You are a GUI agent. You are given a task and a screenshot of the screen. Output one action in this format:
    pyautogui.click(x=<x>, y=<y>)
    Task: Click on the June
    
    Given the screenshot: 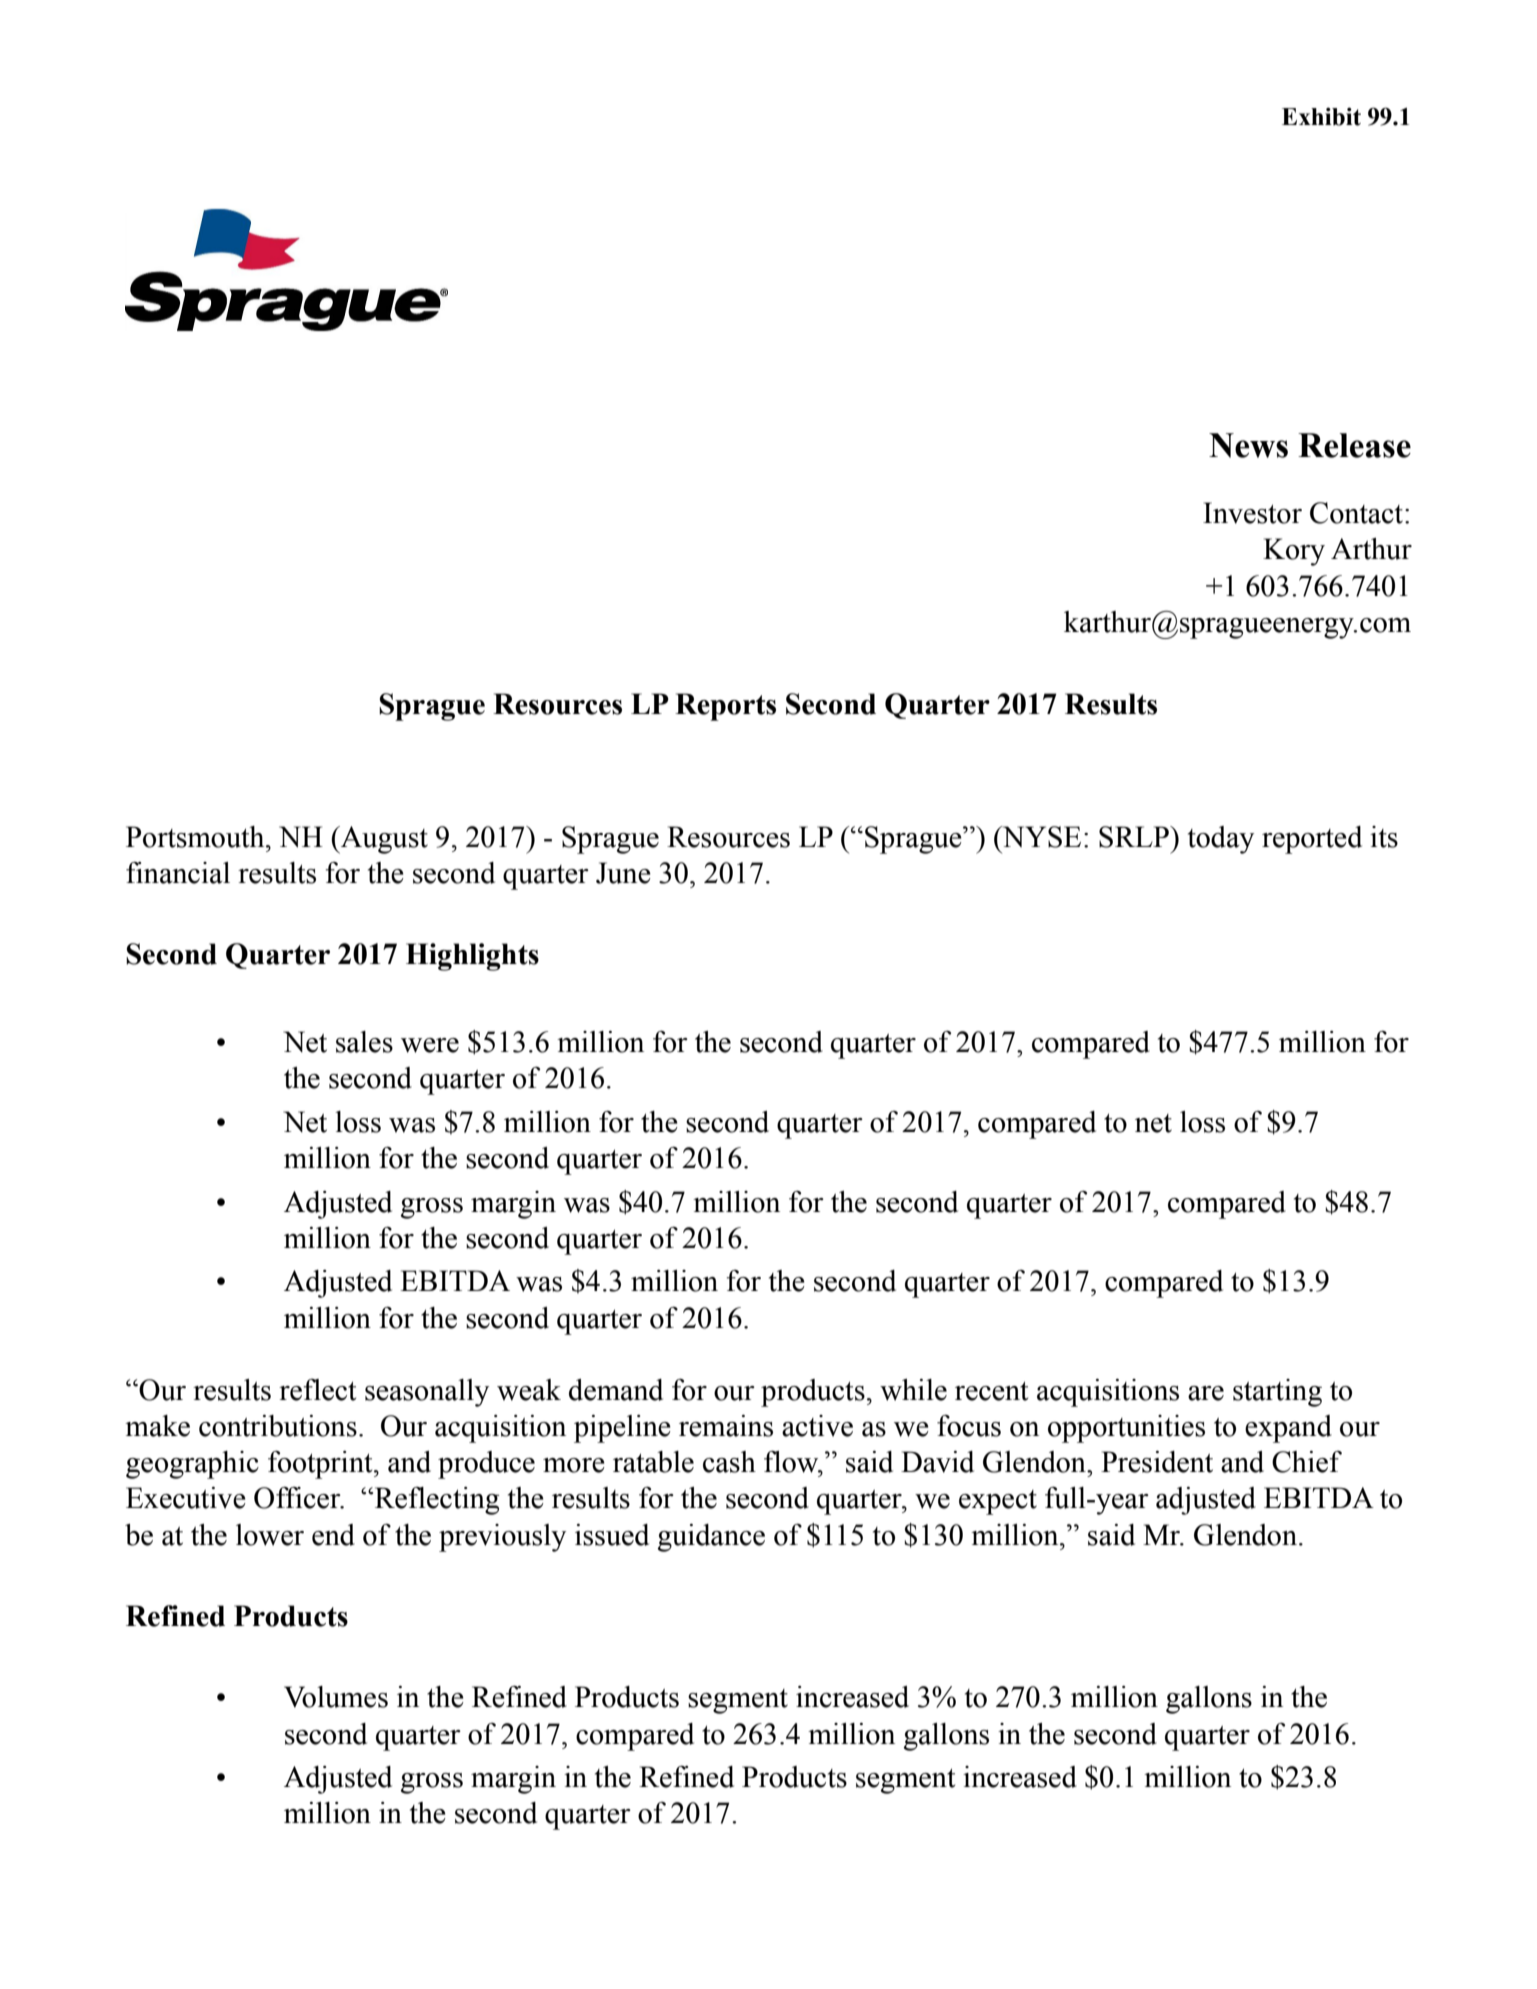 What is the action you would take?
    pyautogui.click(x=623, y=873)
